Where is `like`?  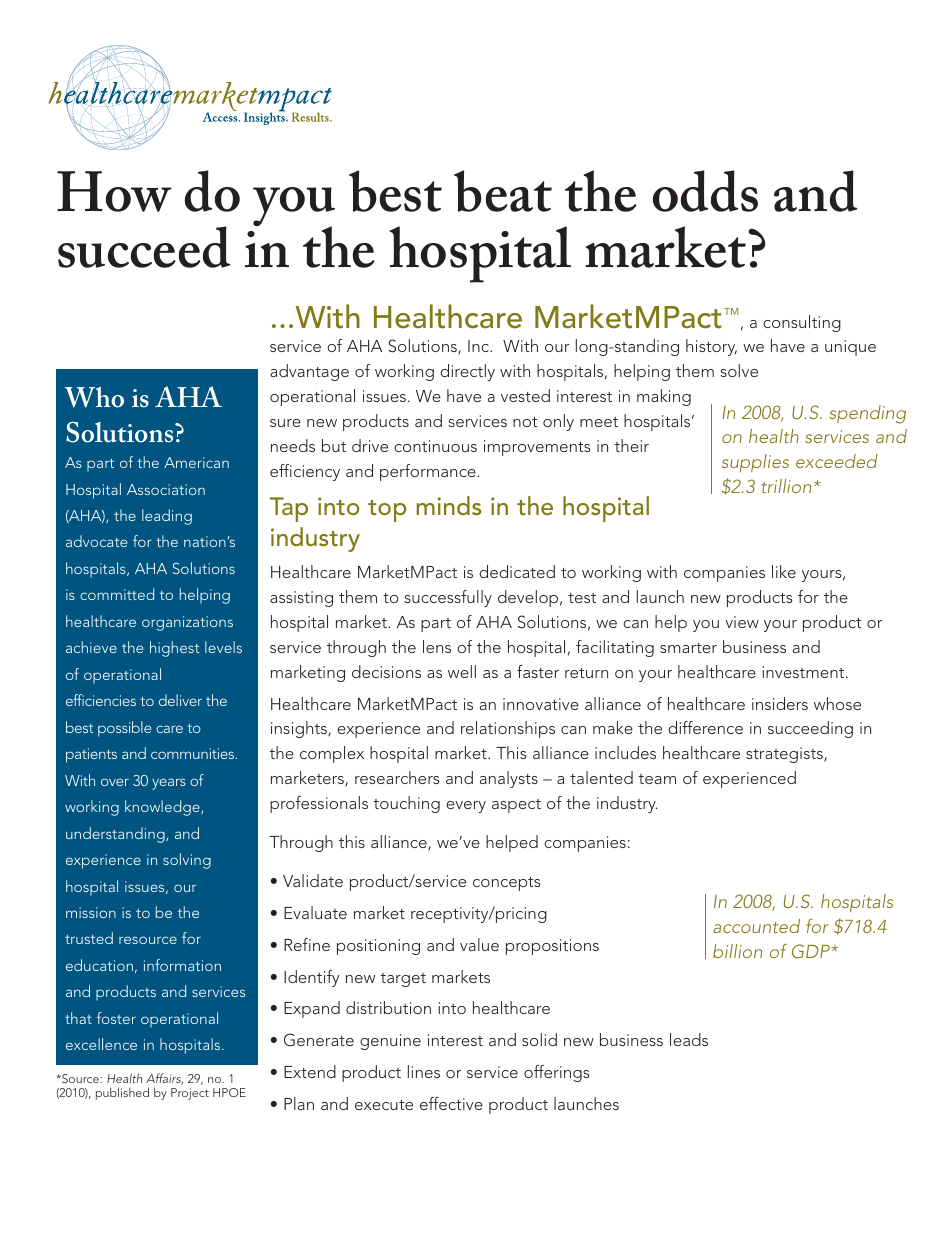
like is located at coordinates (784, 571).
